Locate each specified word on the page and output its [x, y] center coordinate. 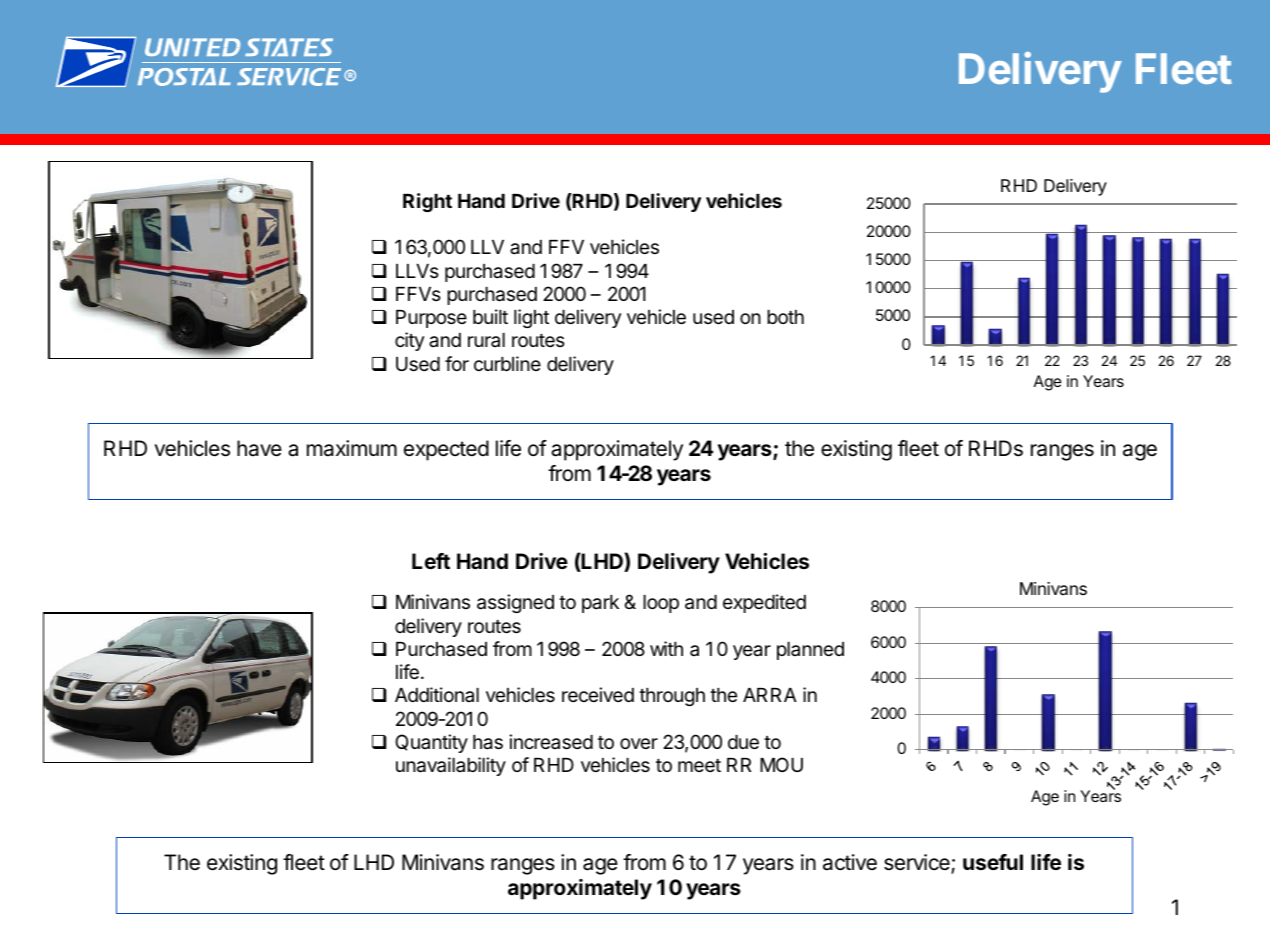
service [918, 863]
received [598, 694]
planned [810, 651]
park [600, 604]
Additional [437, 694]
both [785, 317]
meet [699, 765]
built [490, 316]
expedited [764, 603]
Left [431, 561]
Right [427, 202]
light [531, 318]
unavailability [451, 766]
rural [486, 340]
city [409, 341]
